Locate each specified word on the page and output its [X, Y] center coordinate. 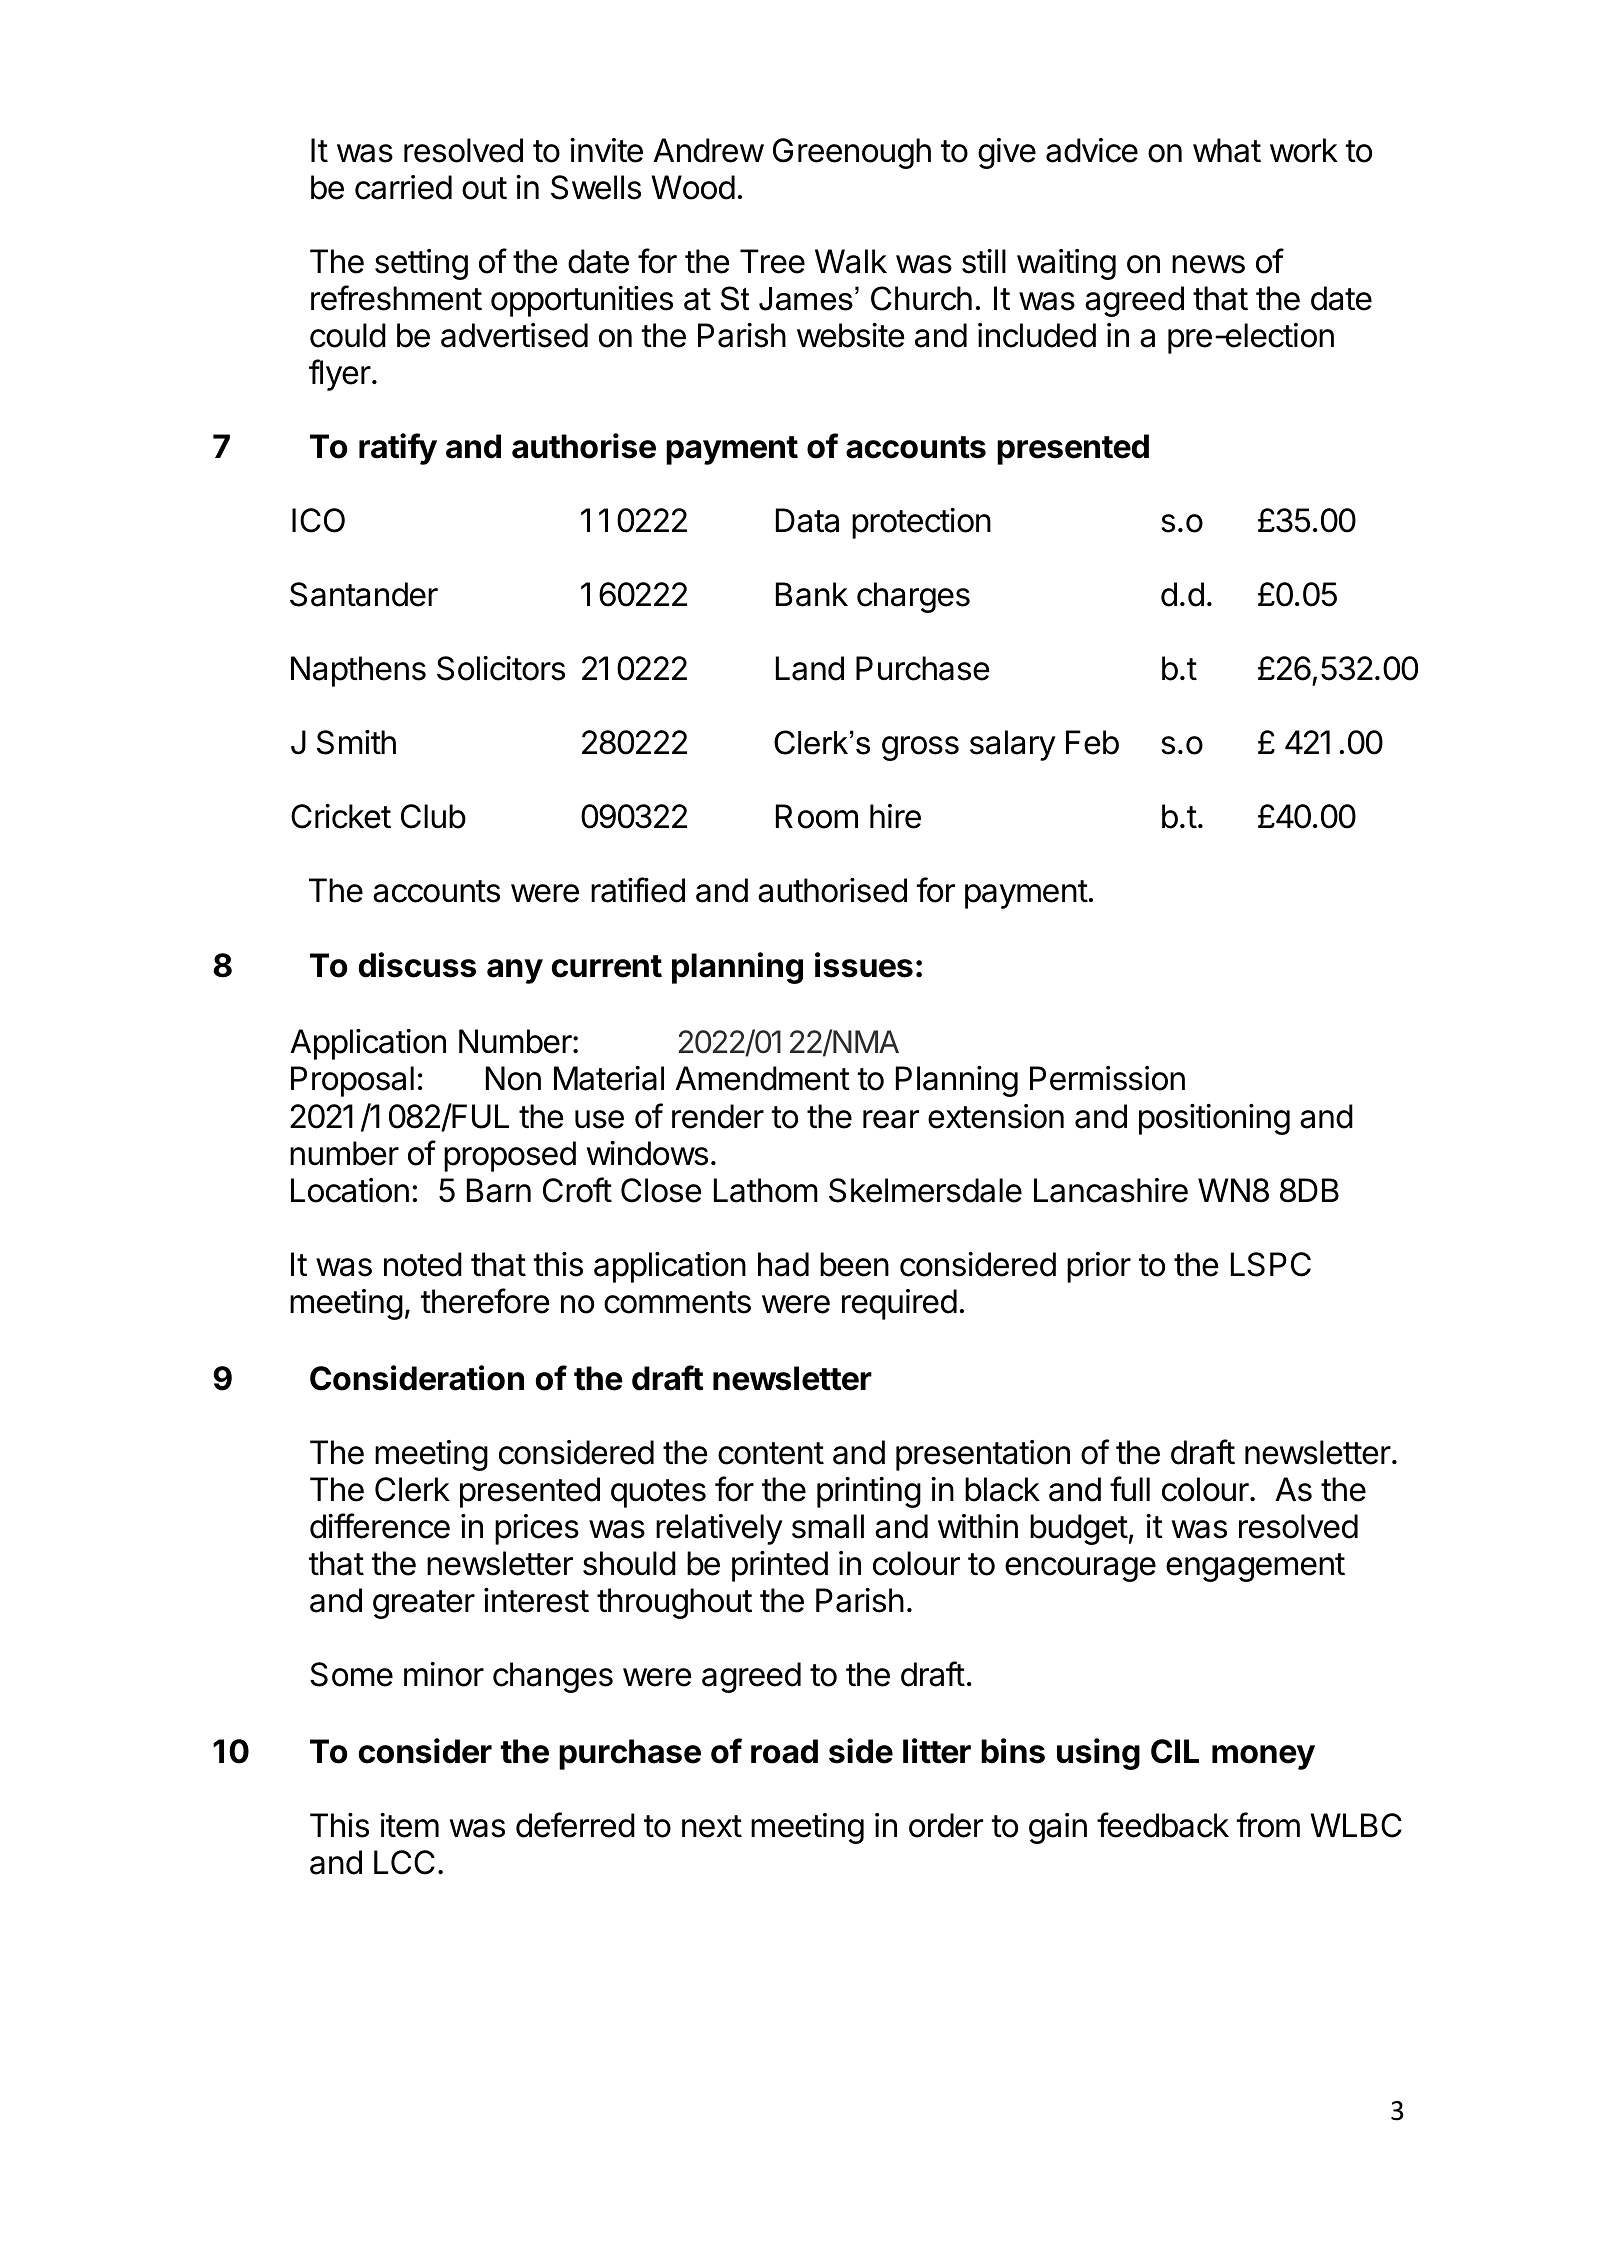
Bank [812, 594]
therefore [485, 1301]
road [784, 1751]
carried [403, 187]
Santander [364, 594]
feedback [1163, 1825]
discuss [417, 965]
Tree [772, 261]
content [771, 1453]
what [1227, 150]
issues [864, 965]
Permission [1107, 1078]
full [1130, 1488]
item [409, 1825]
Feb [1092, 742]
